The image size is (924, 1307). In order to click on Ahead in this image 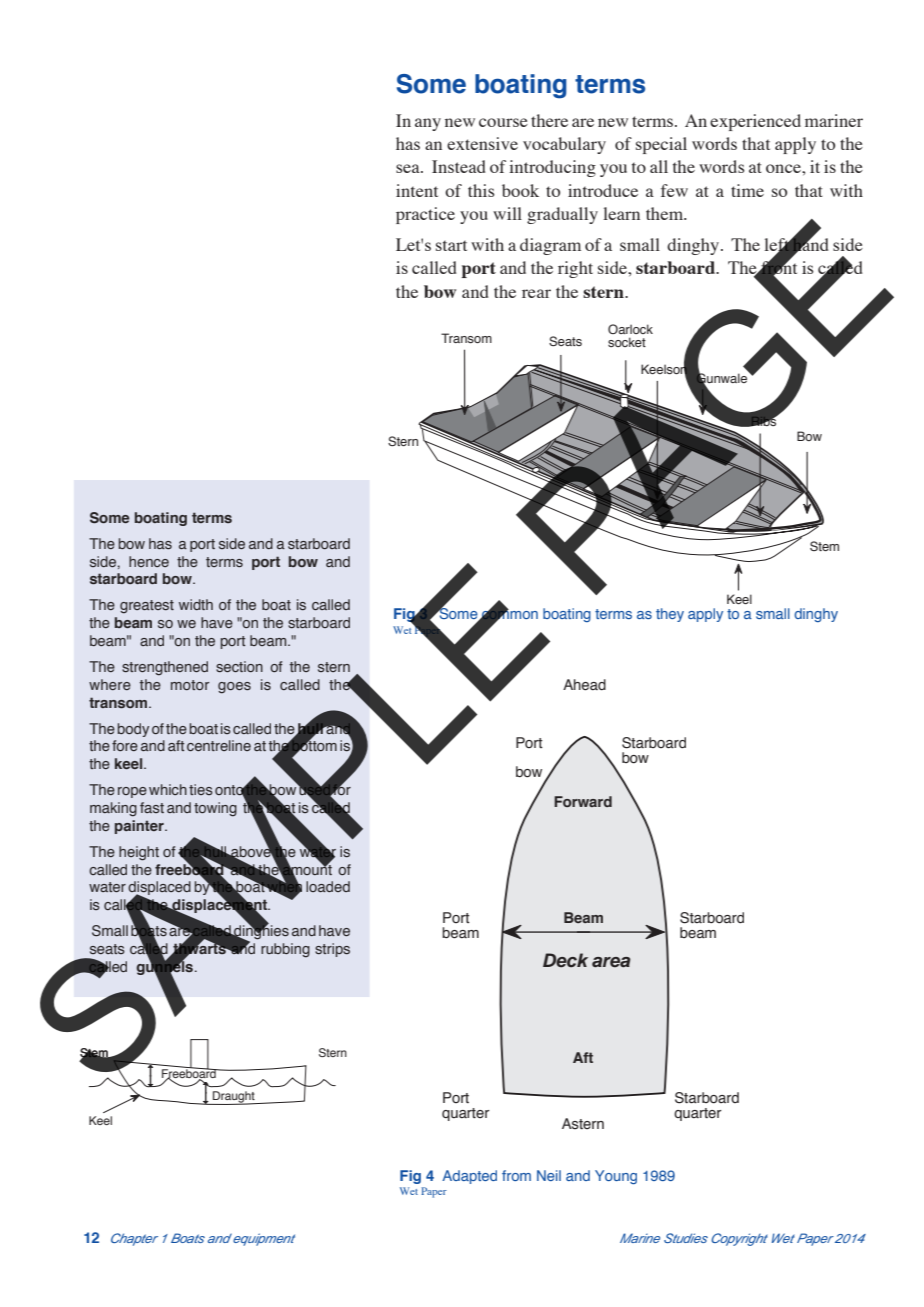, I will do `click(584, 685)`.
